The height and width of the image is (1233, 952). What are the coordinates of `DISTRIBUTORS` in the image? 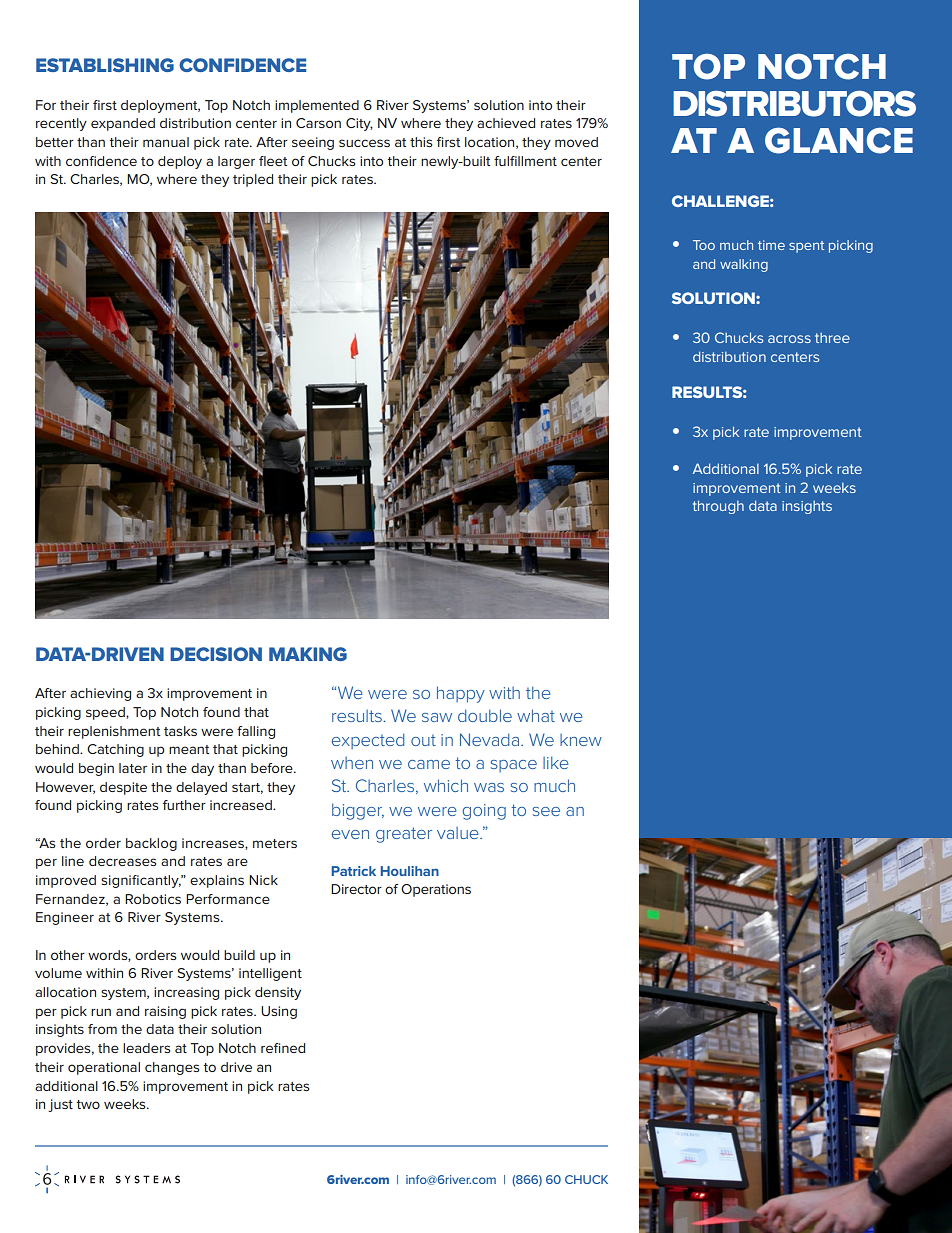 It's located at (794, 103).
